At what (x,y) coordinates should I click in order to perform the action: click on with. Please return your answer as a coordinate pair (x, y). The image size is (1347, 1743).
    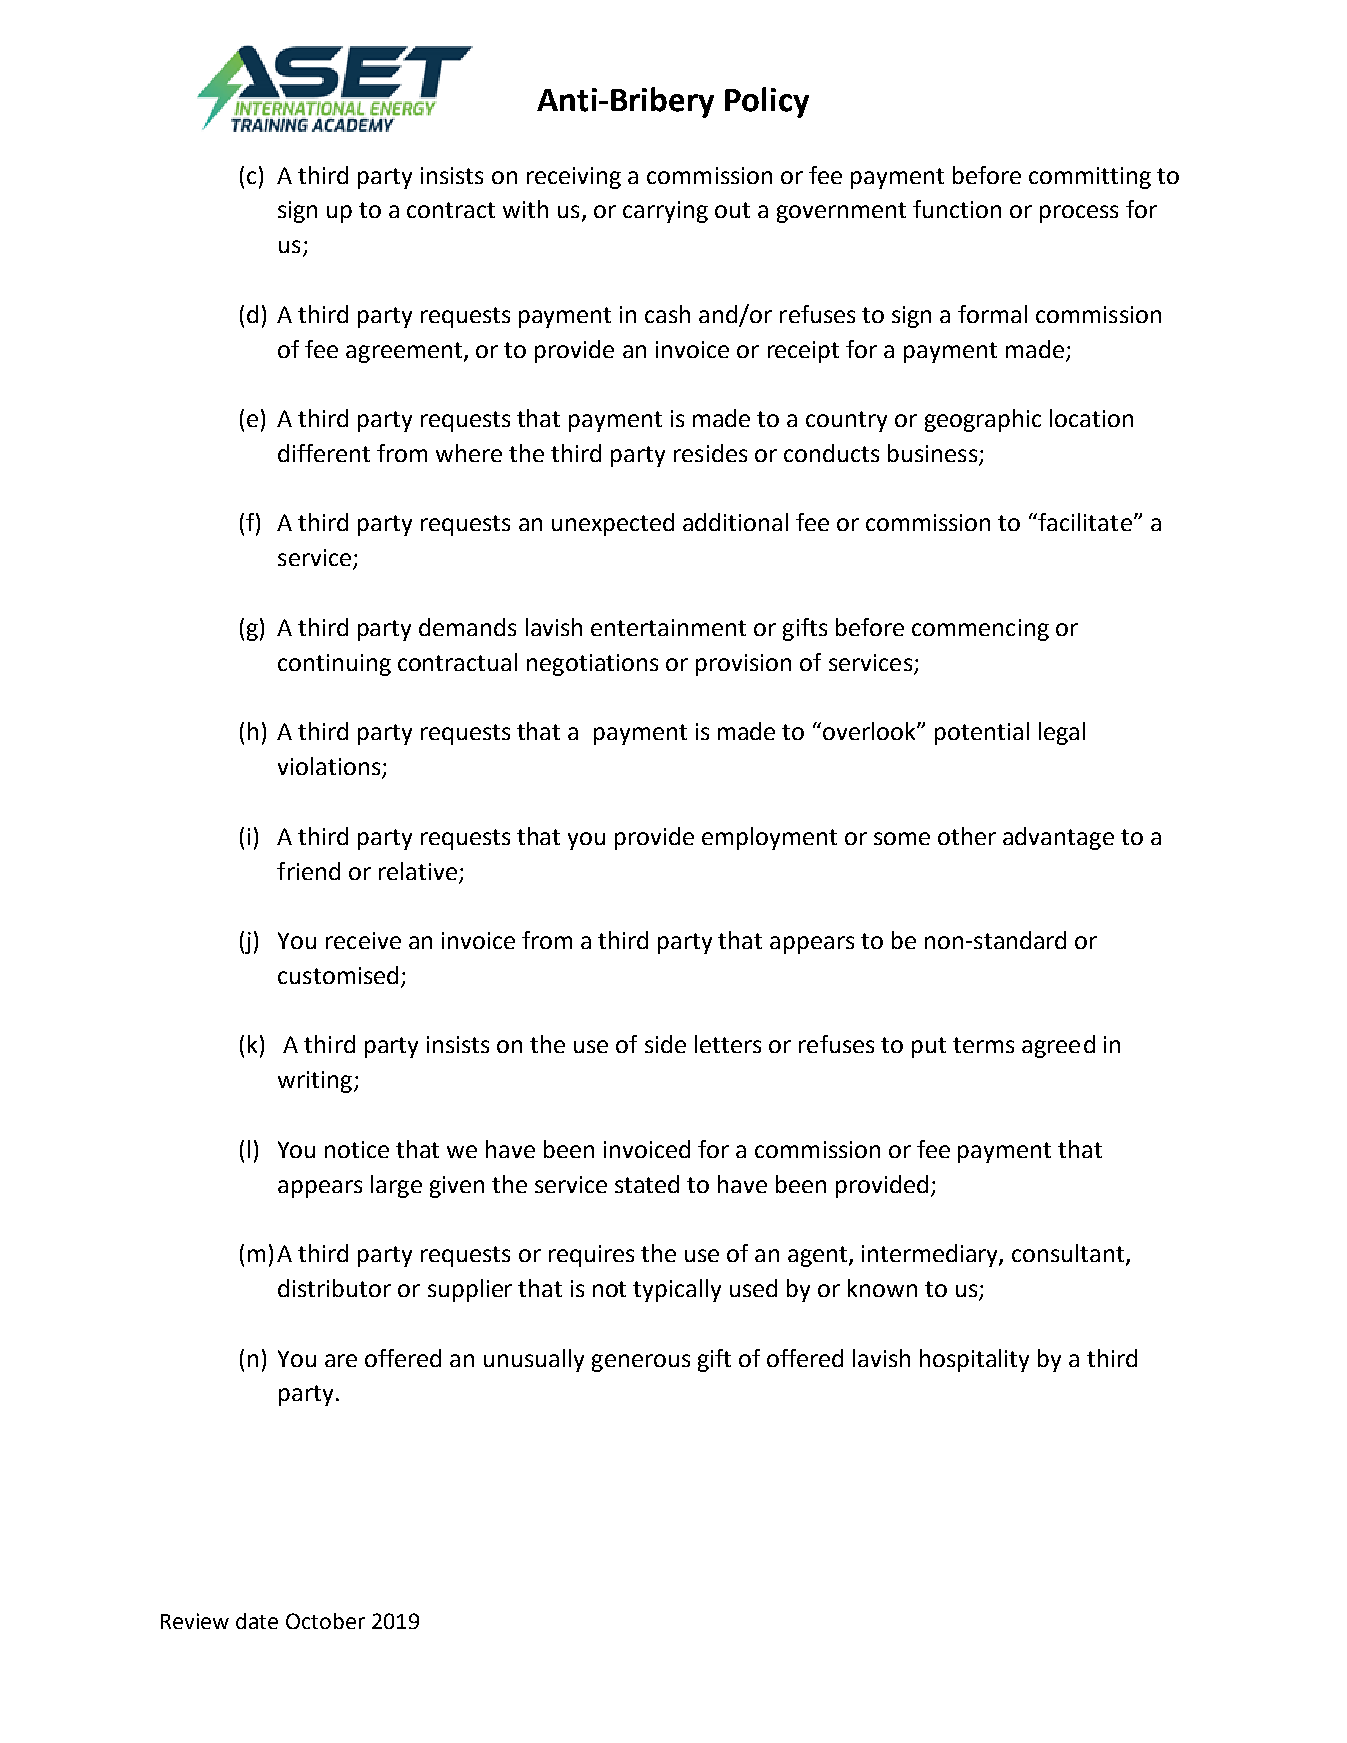
    Looking at the image, I should click on (525, 209).
